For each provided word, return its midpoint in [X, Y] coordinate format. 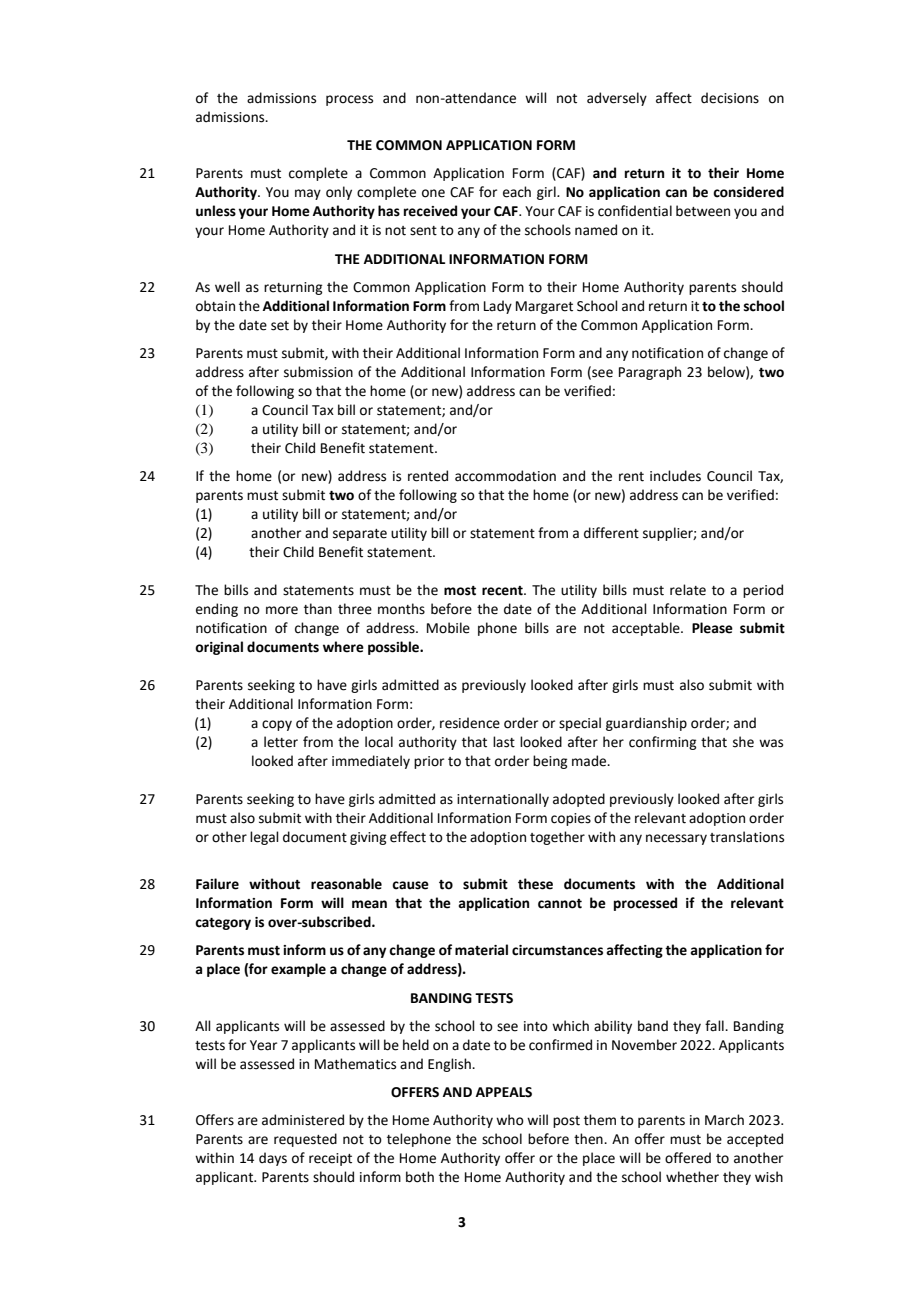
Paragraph [650, 373]
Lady [498, 307]
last [504, 742]
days [273, 1159]
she [743, 742]
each [517, 192]
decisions [730, 98]
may [308, 194]
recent [503, 591]
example [298, 970]
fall [715, 1025]
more [282, 610]
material [481, 950]
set [280, 326]
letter [281, 742]
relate [688, 590]
